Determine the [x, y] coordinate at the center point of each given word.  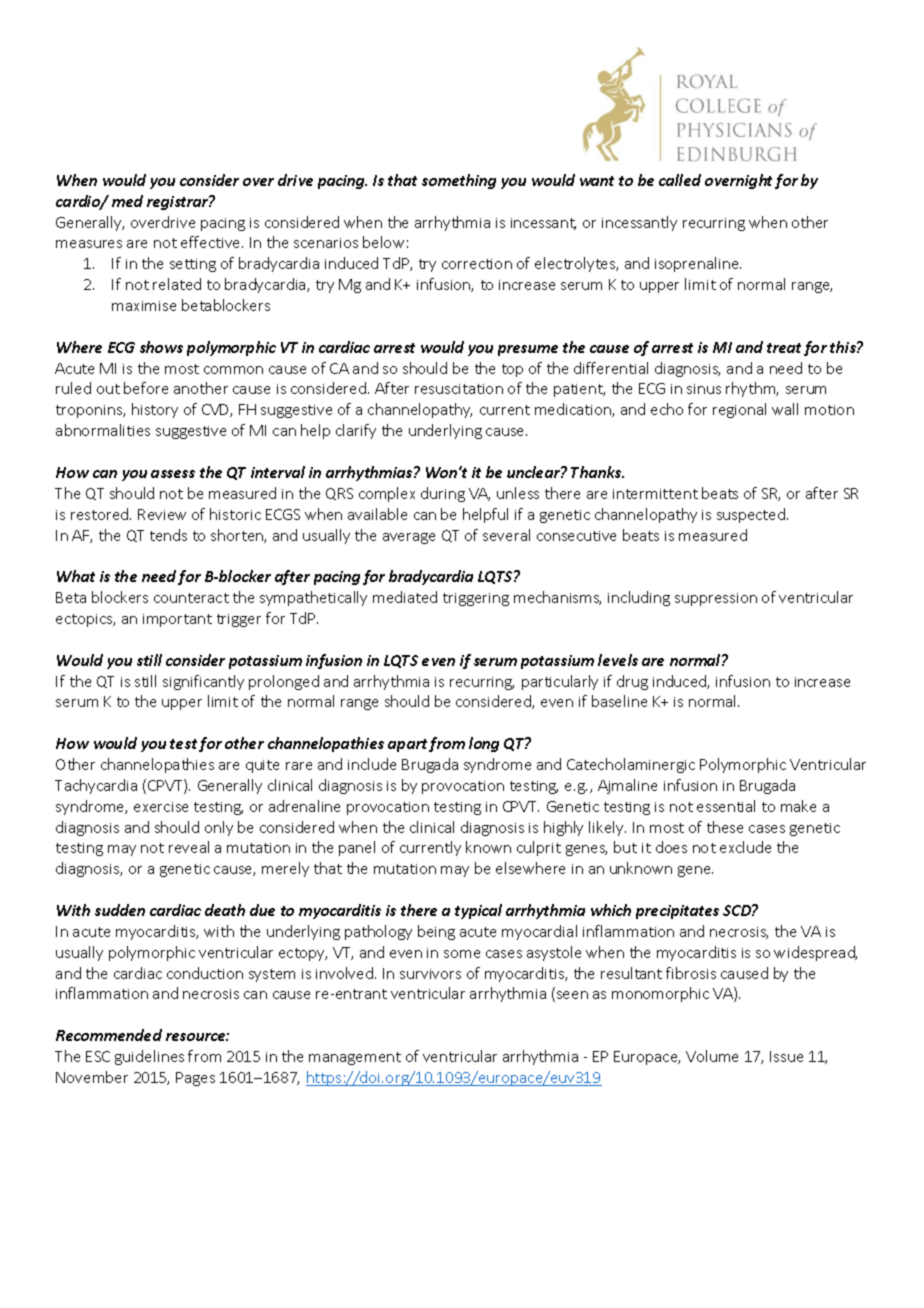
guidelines [149, 1057]
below [383, 242]
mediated [405, 597]
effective [212, 242]
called [680, 180]
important [177, 620]
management [355, 1058]
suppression [716, 599]
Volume [712, 1056]
